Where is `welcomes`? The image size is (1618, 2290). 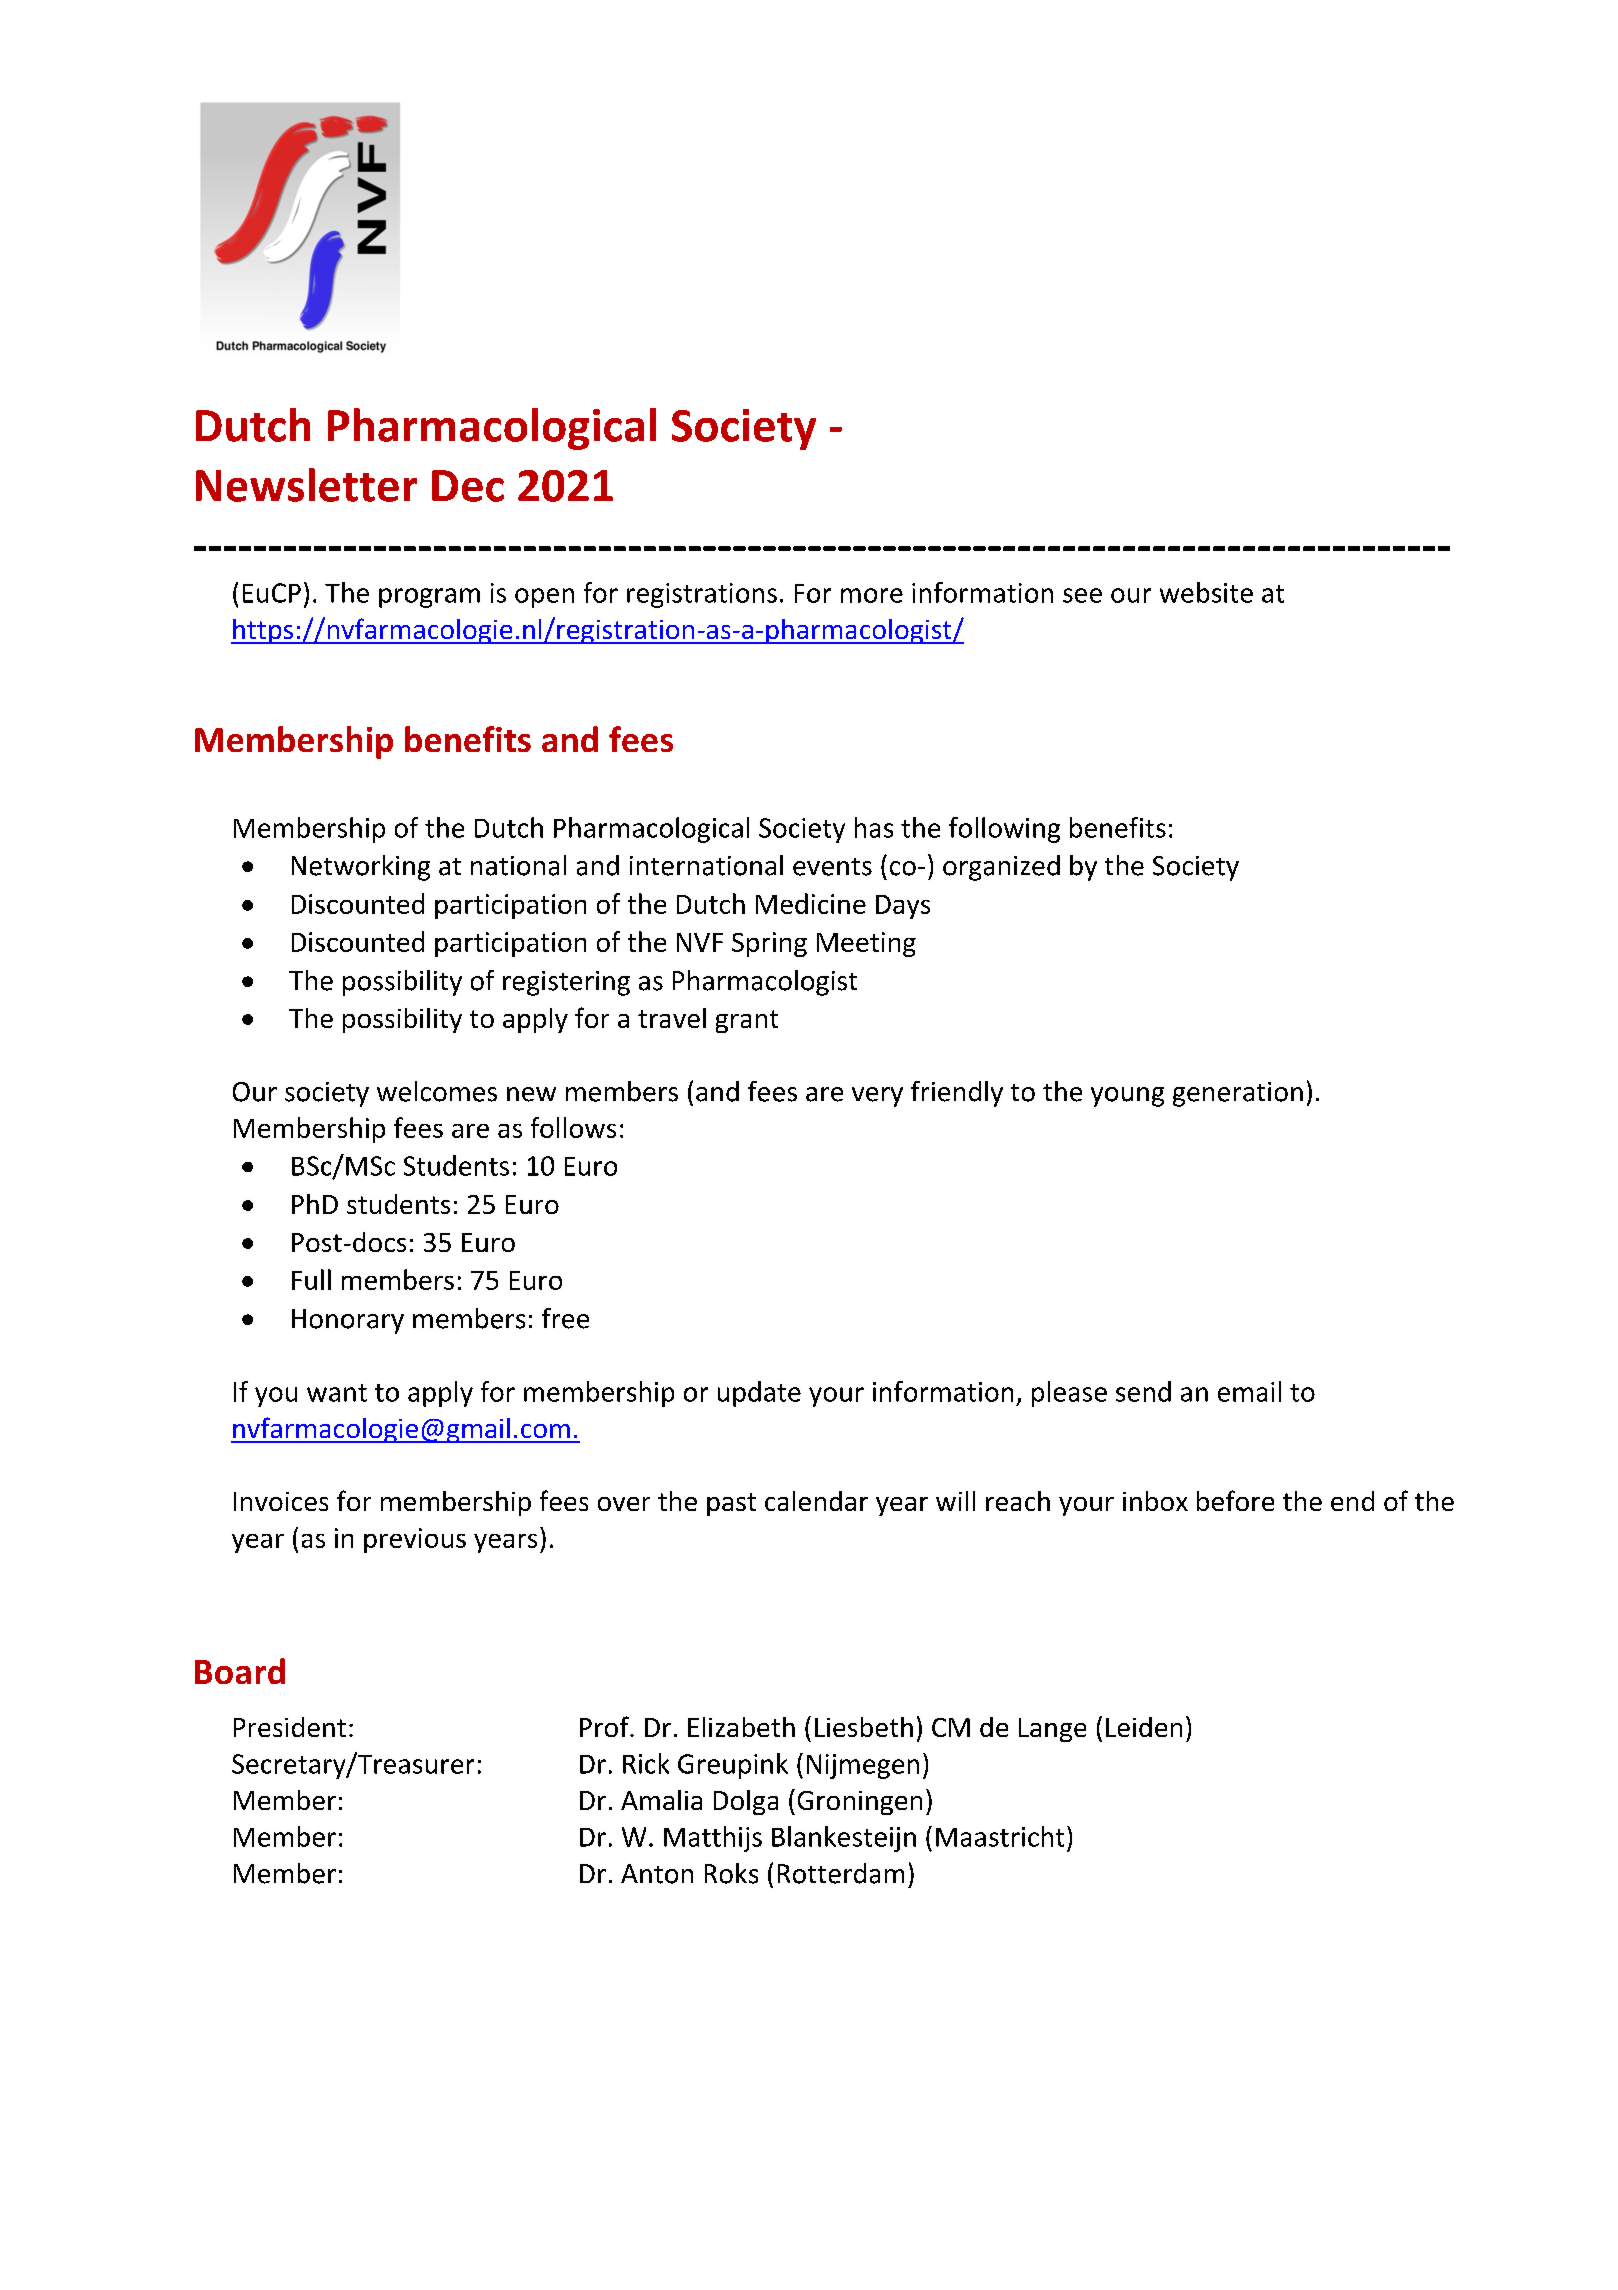
welcomes is located at coordinates (437, 1091).
